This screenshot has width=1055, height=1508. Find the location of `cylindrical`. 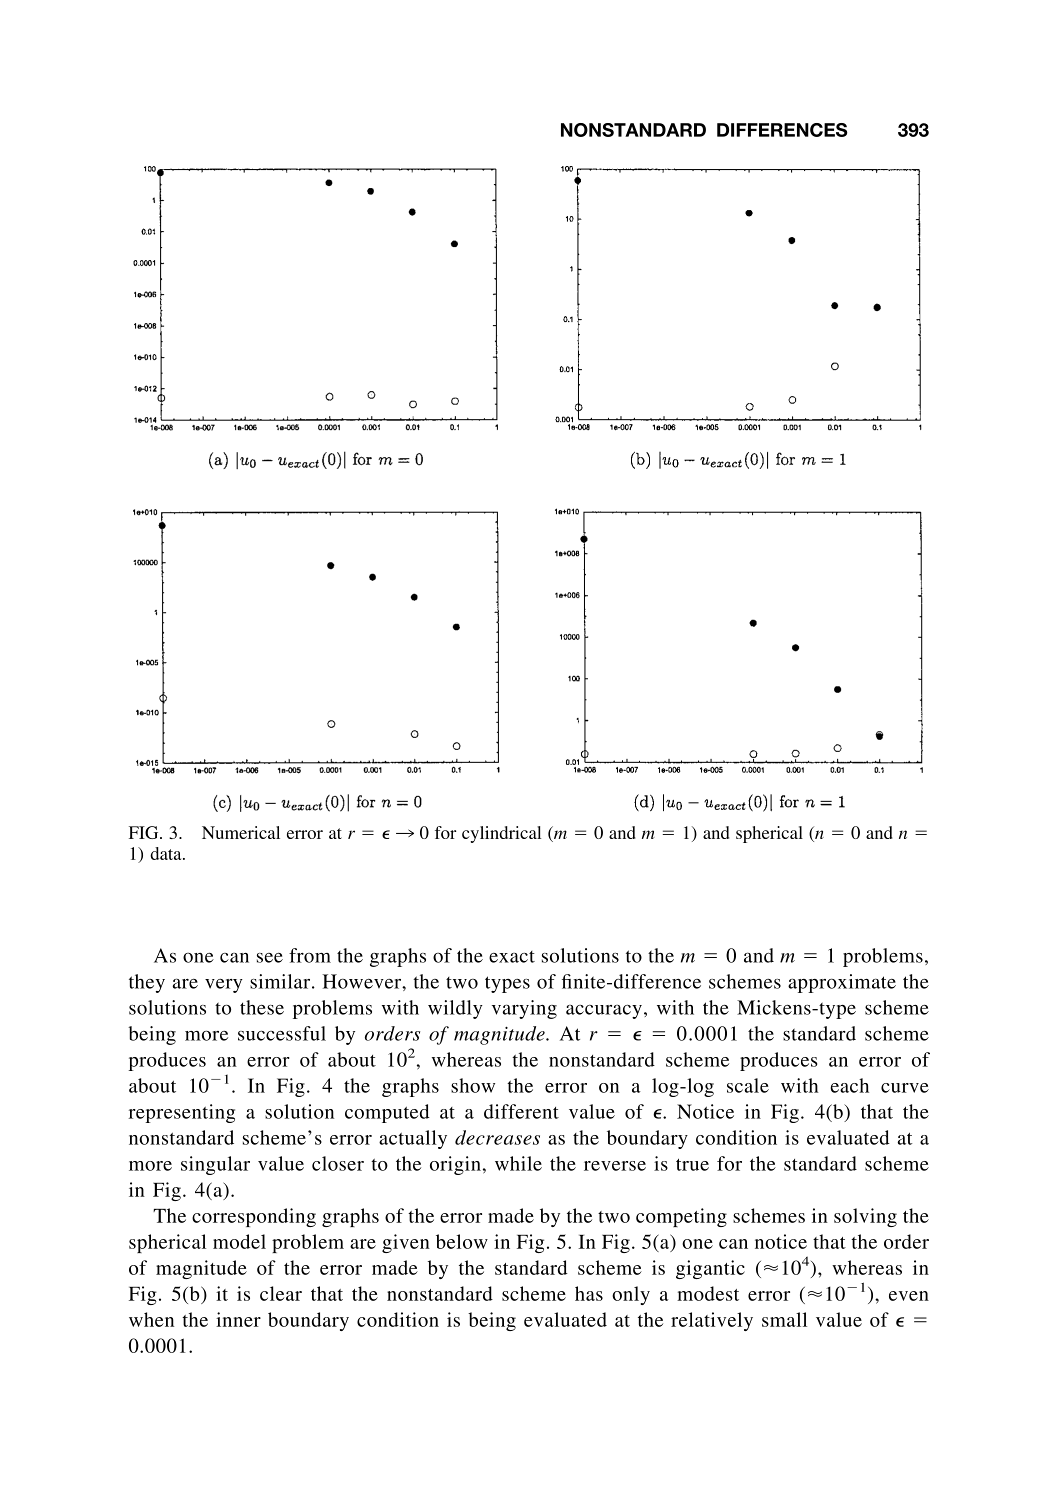

cylindrical is located at coordinates (501, 834).
